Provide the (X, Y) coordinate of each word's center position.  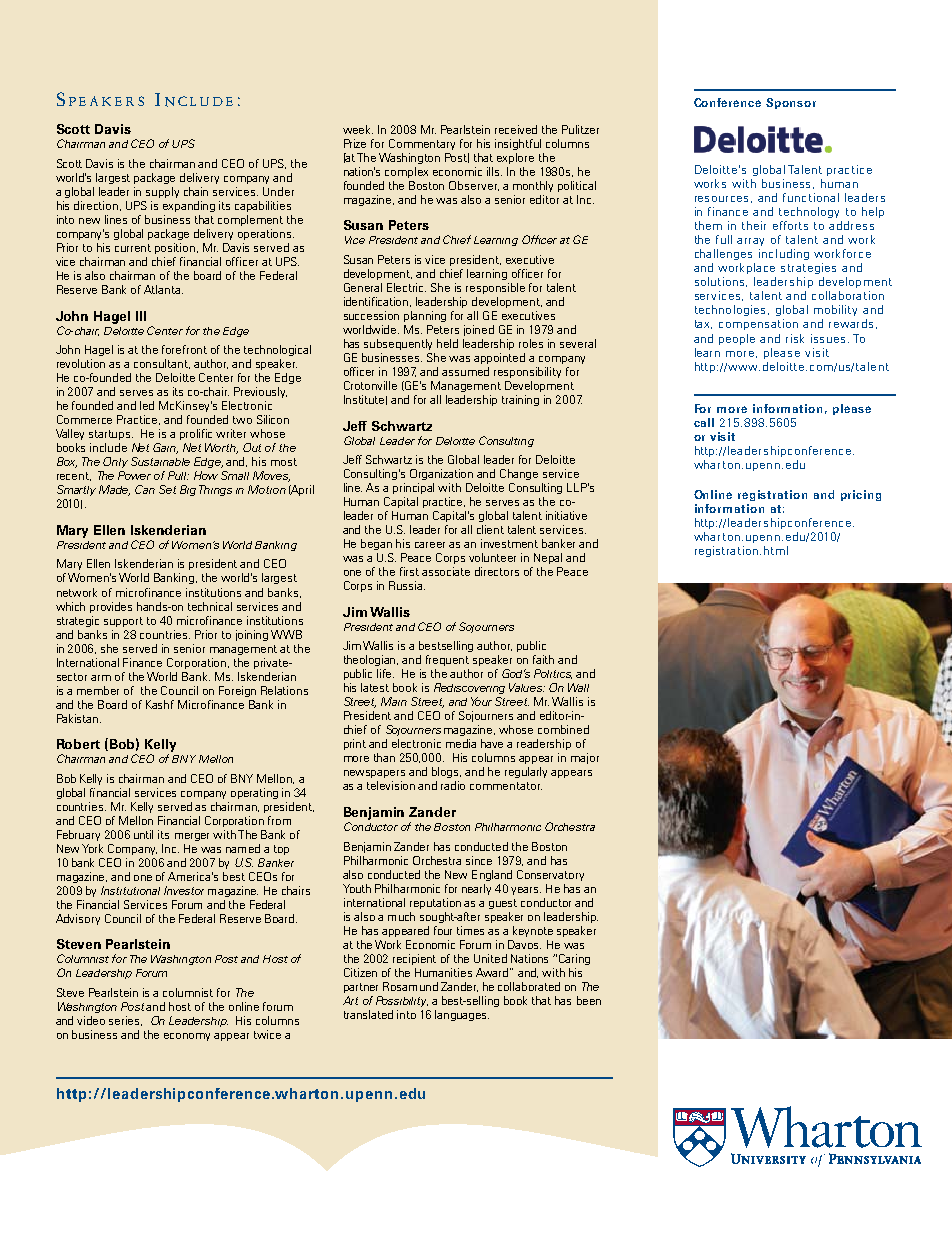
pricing (861, 495)
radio (453, 785)
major (585, 758)
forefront (184, 349)
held (447, 343)
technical (210, 606)
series (125, 1021)
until (143, 834)
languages (462, 1015)
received (516, 129)
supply (162, 192)
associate (446, 571)
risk (795, 338)
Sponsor (791, 103)
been (589, 1000)
